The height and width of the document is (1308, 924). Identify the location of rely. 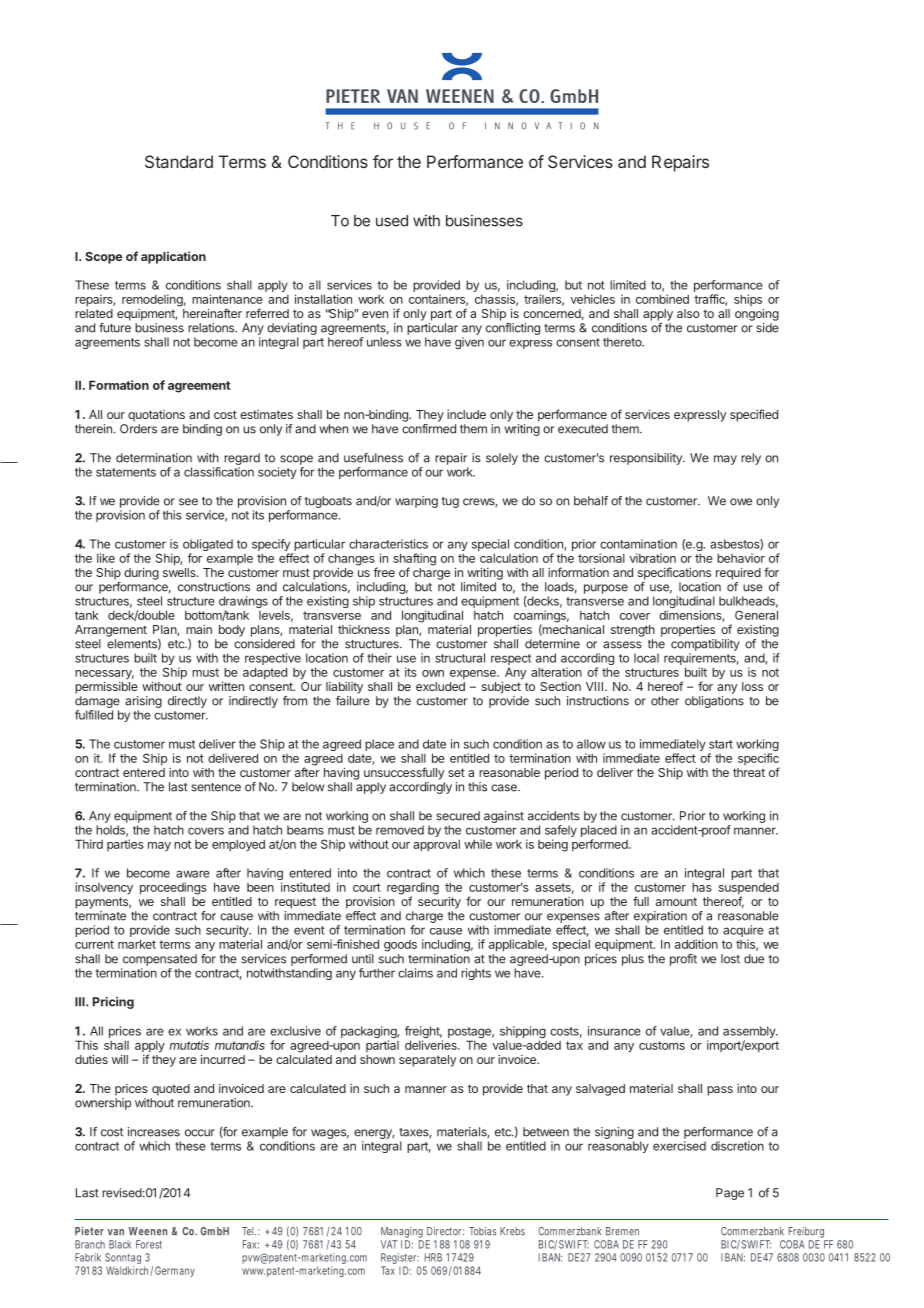
(751, 459).
